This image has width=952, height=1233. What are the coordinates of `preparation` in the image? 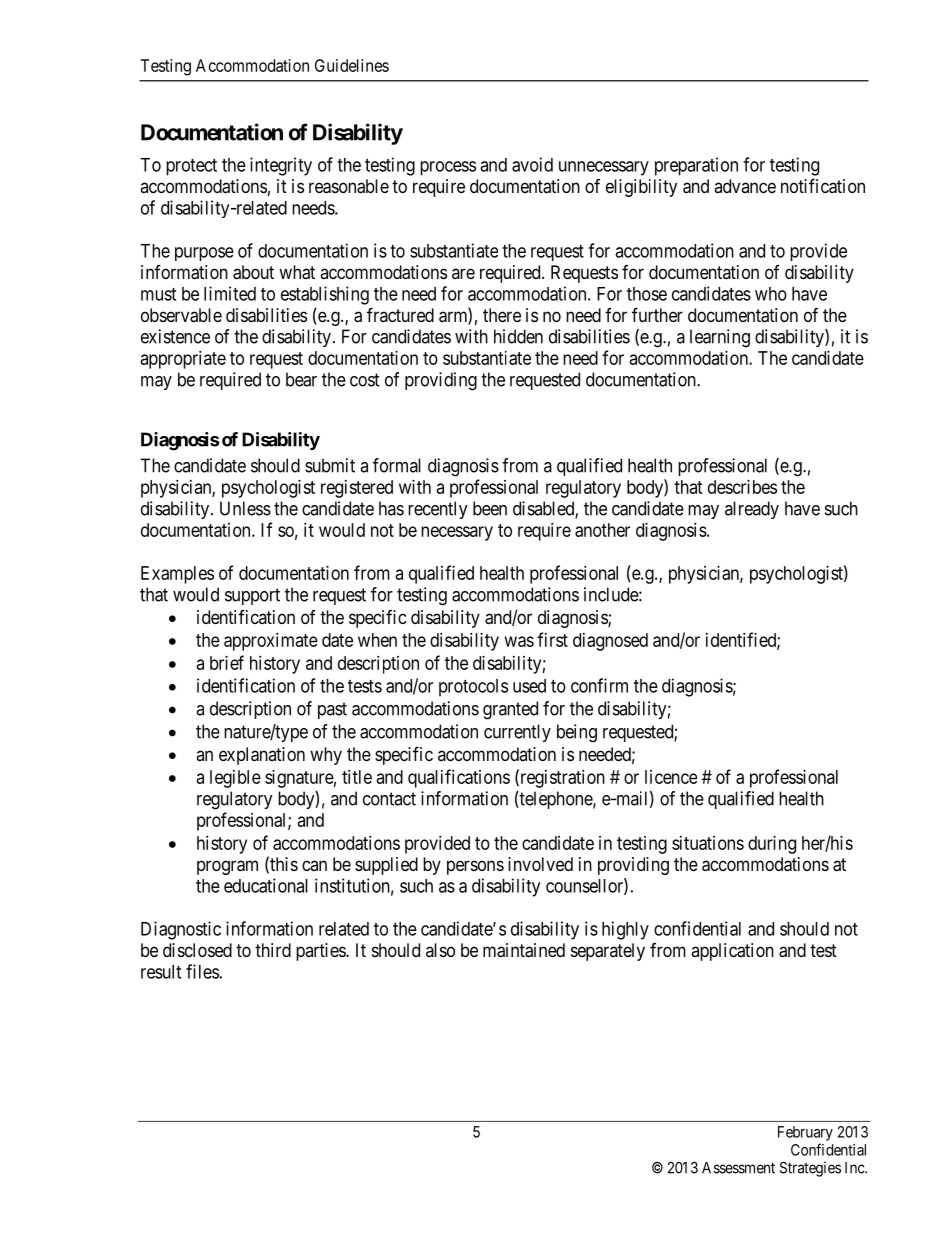 It's located at (696, 166).
